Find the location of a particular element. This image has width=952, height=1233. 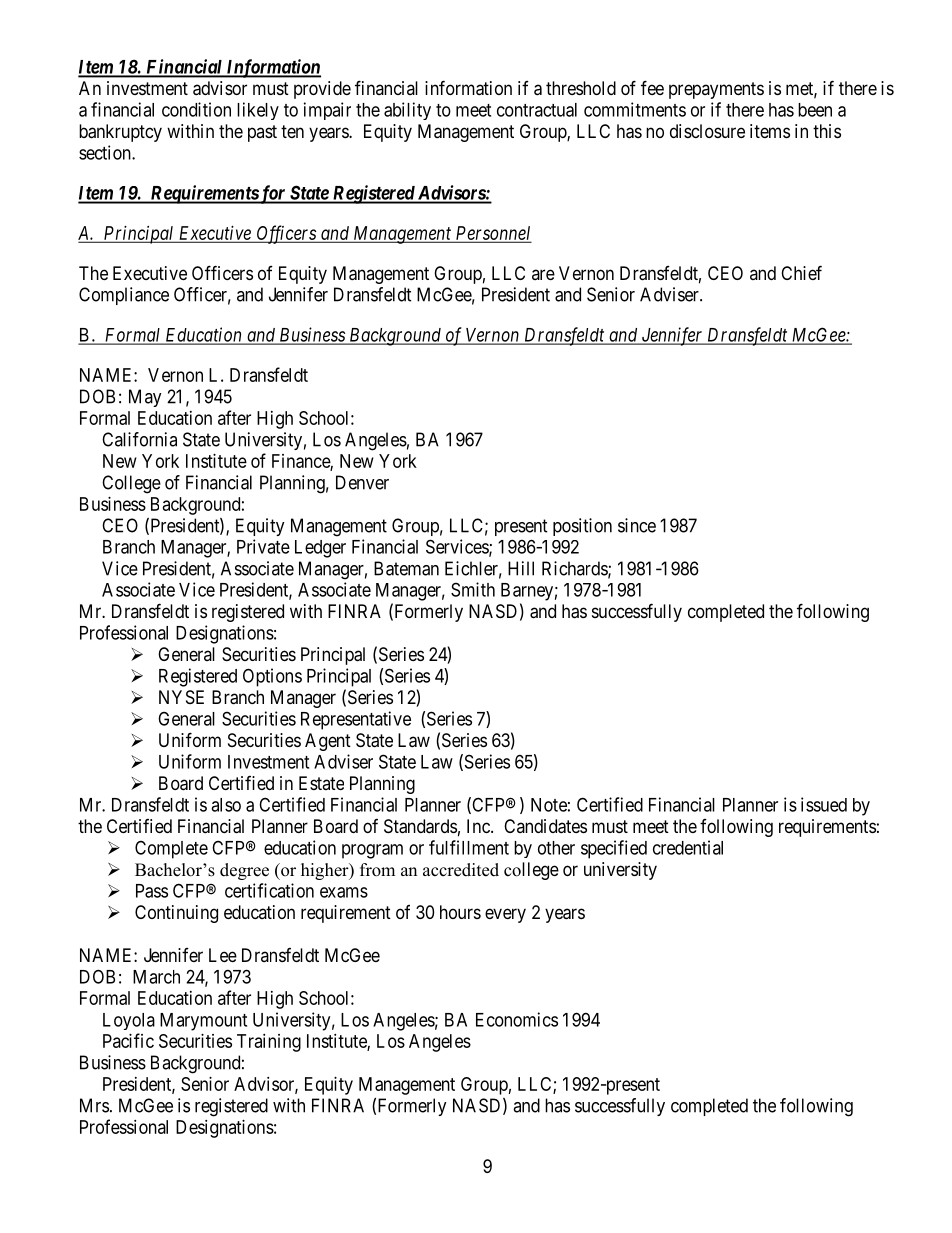

Smith is located at coordinates (473, 589).
